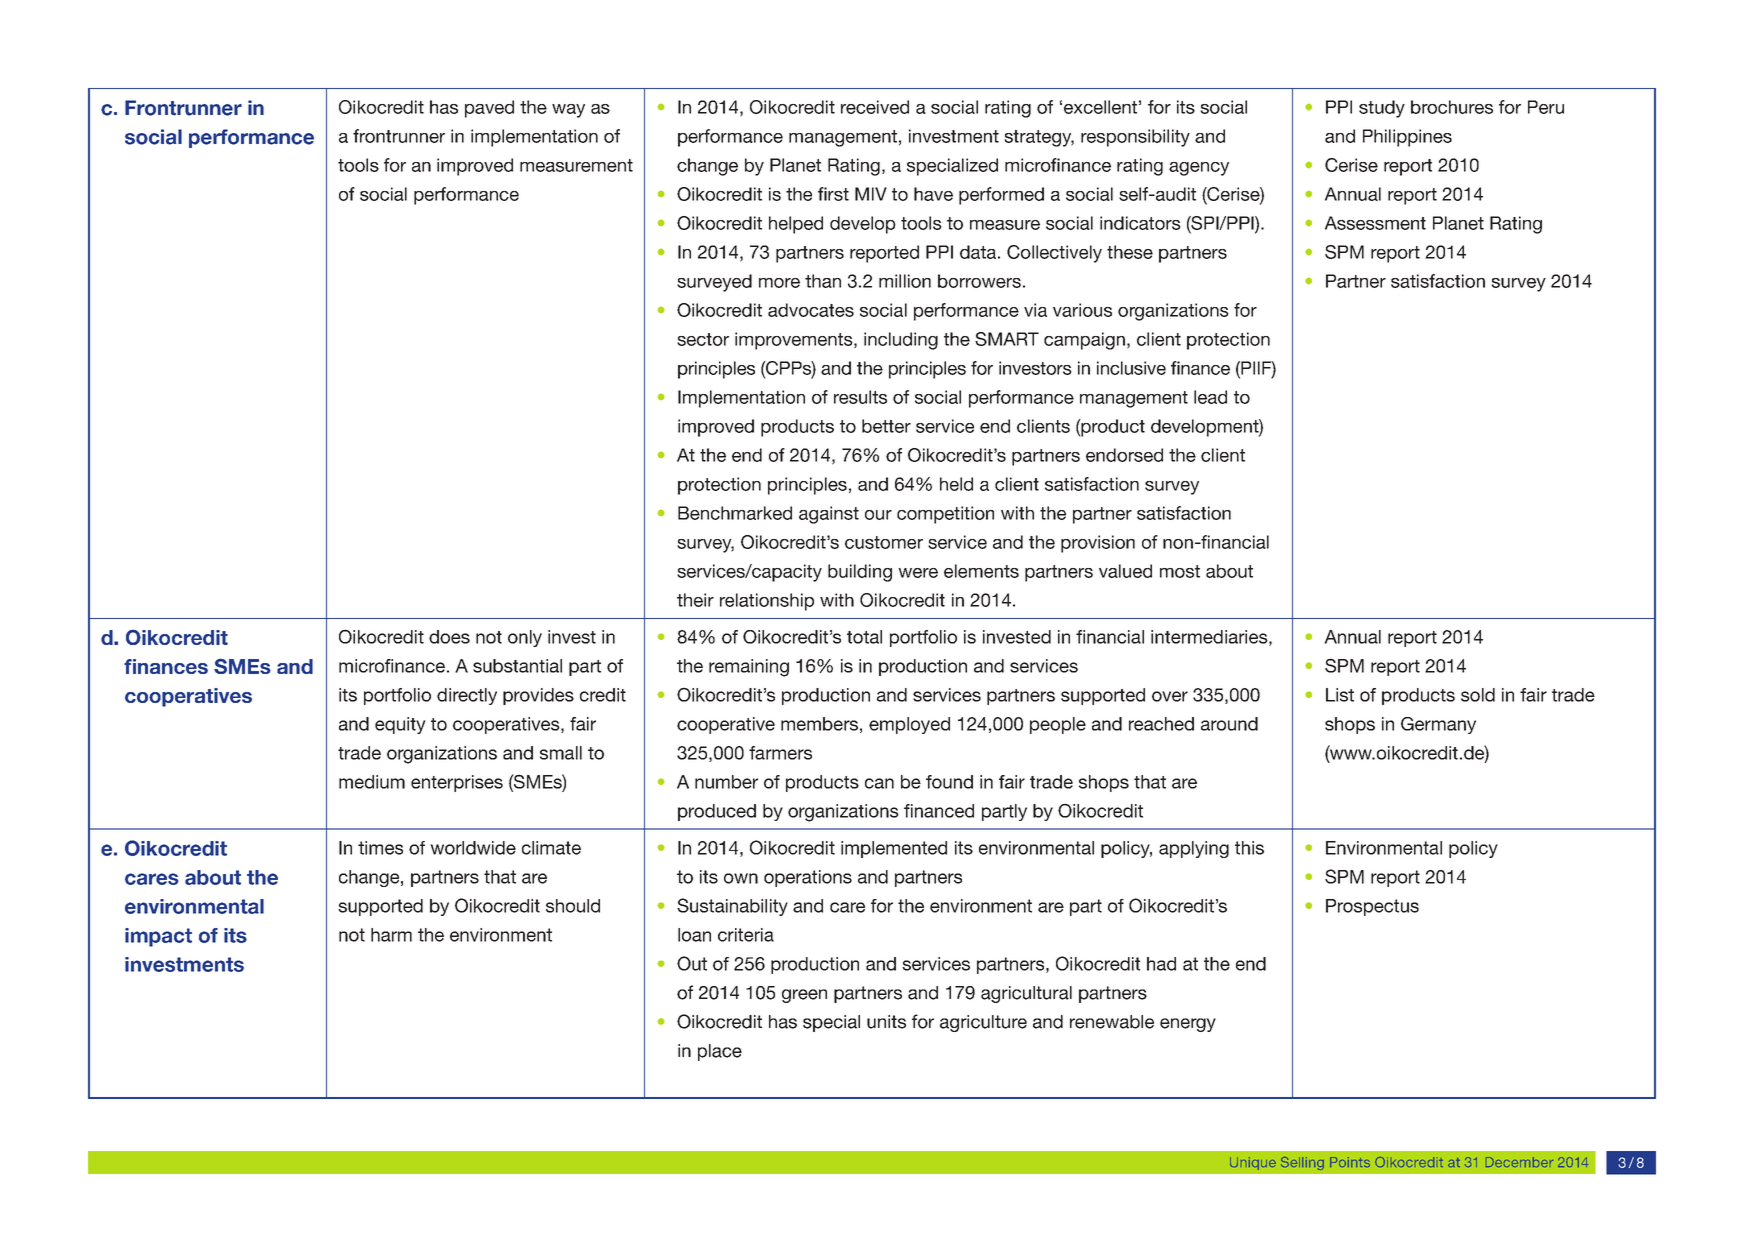 The image size is (1744, 1233). I want to click on paved, so click(489, 109).
